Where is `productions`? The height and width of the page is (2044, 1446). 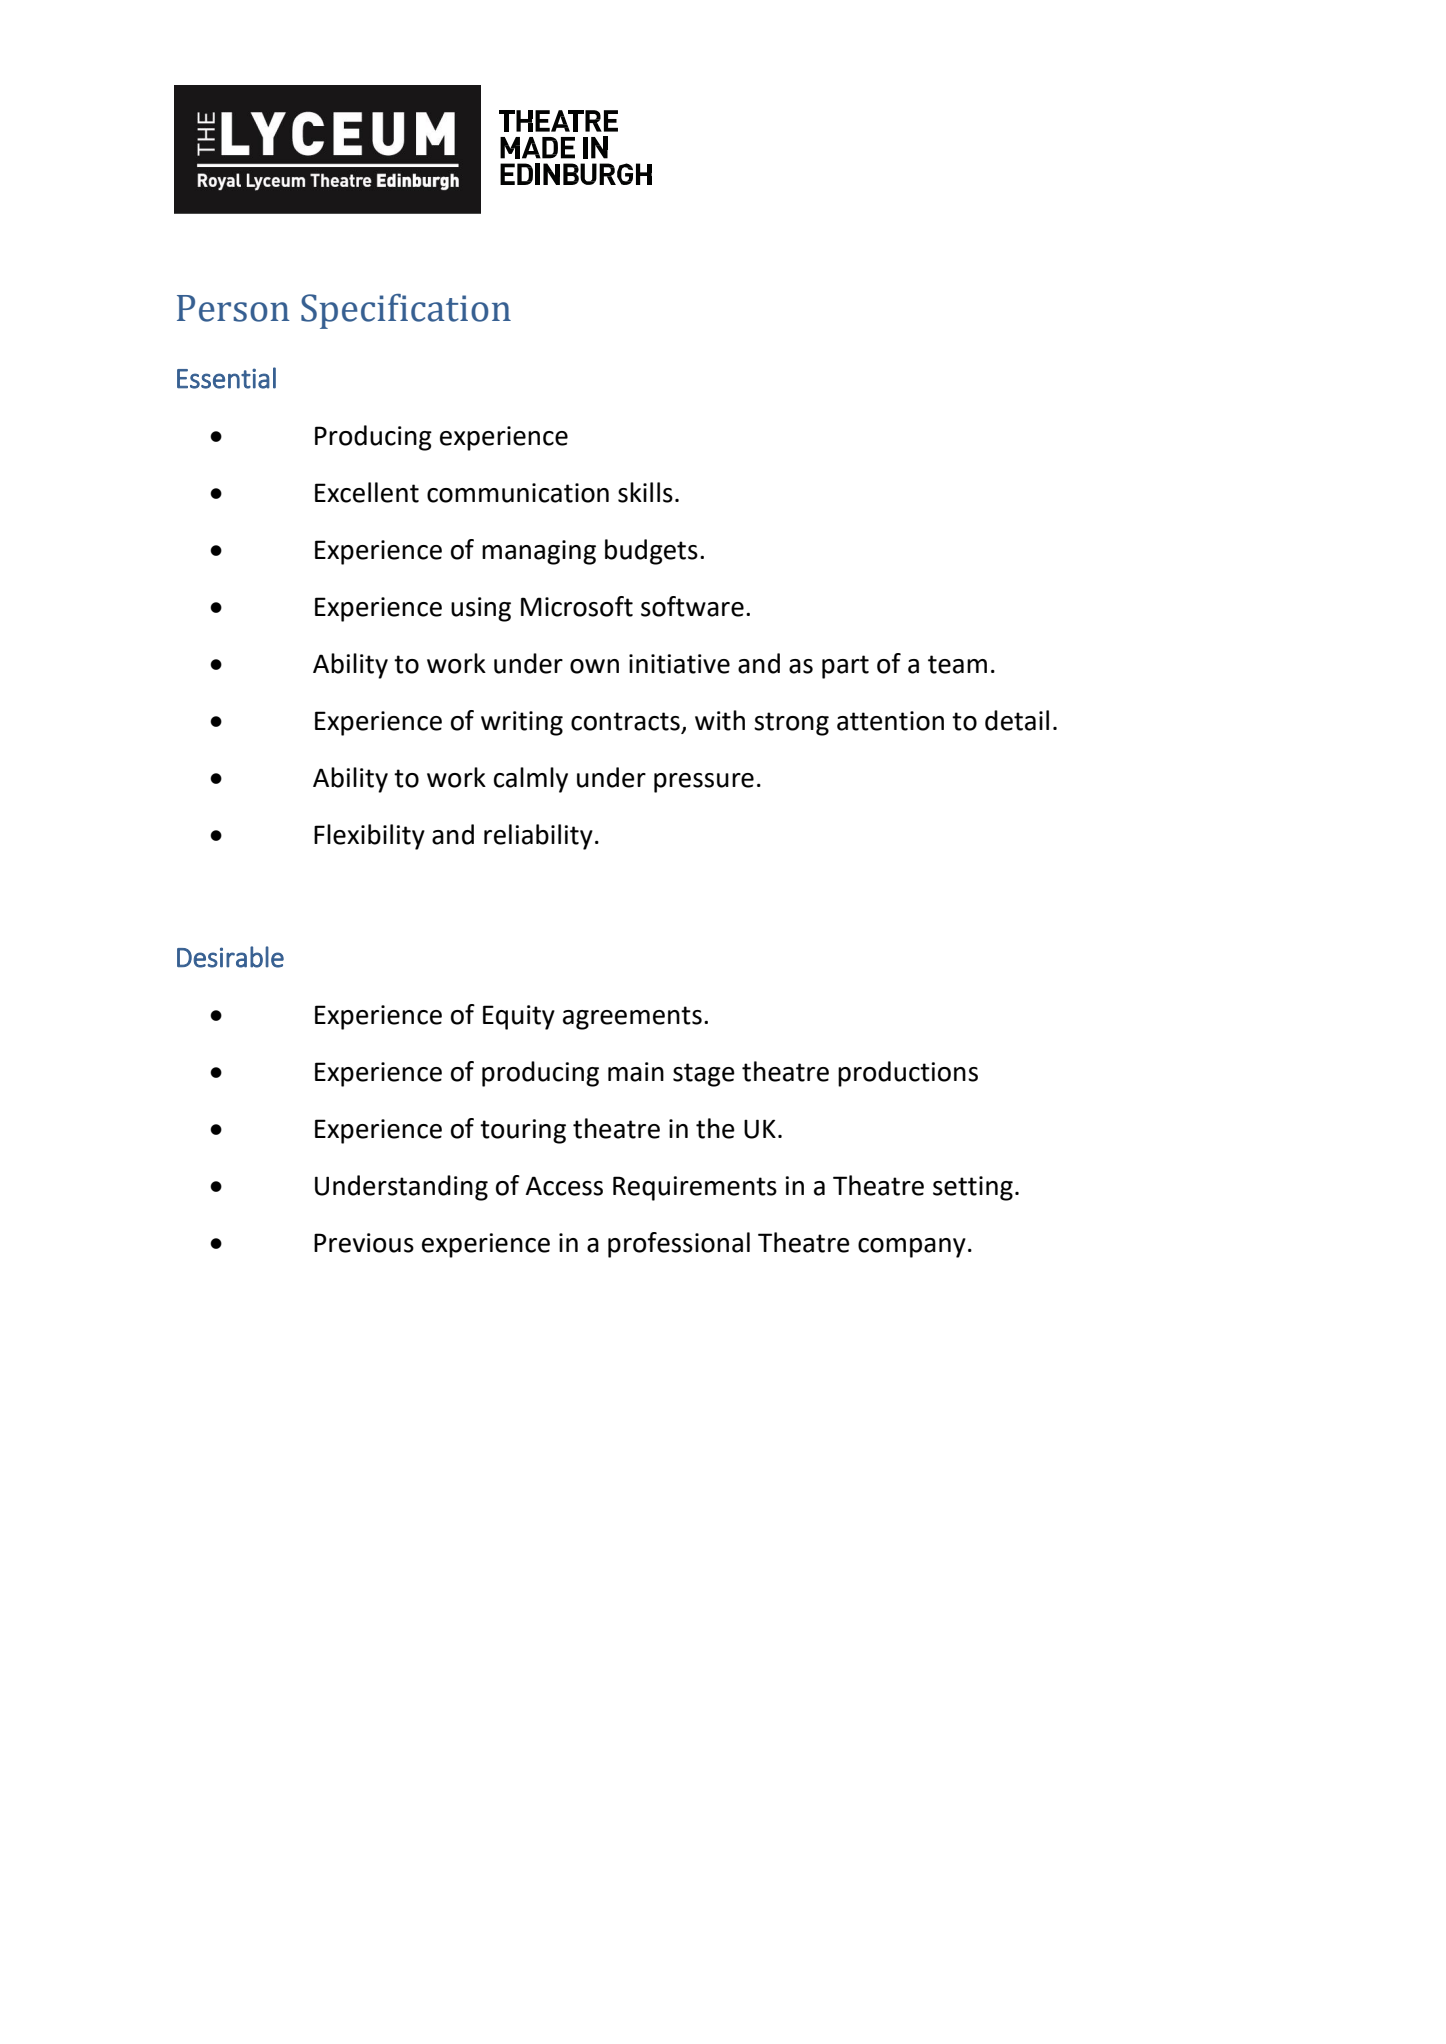 productions is located at coordinates (908, 1074).
